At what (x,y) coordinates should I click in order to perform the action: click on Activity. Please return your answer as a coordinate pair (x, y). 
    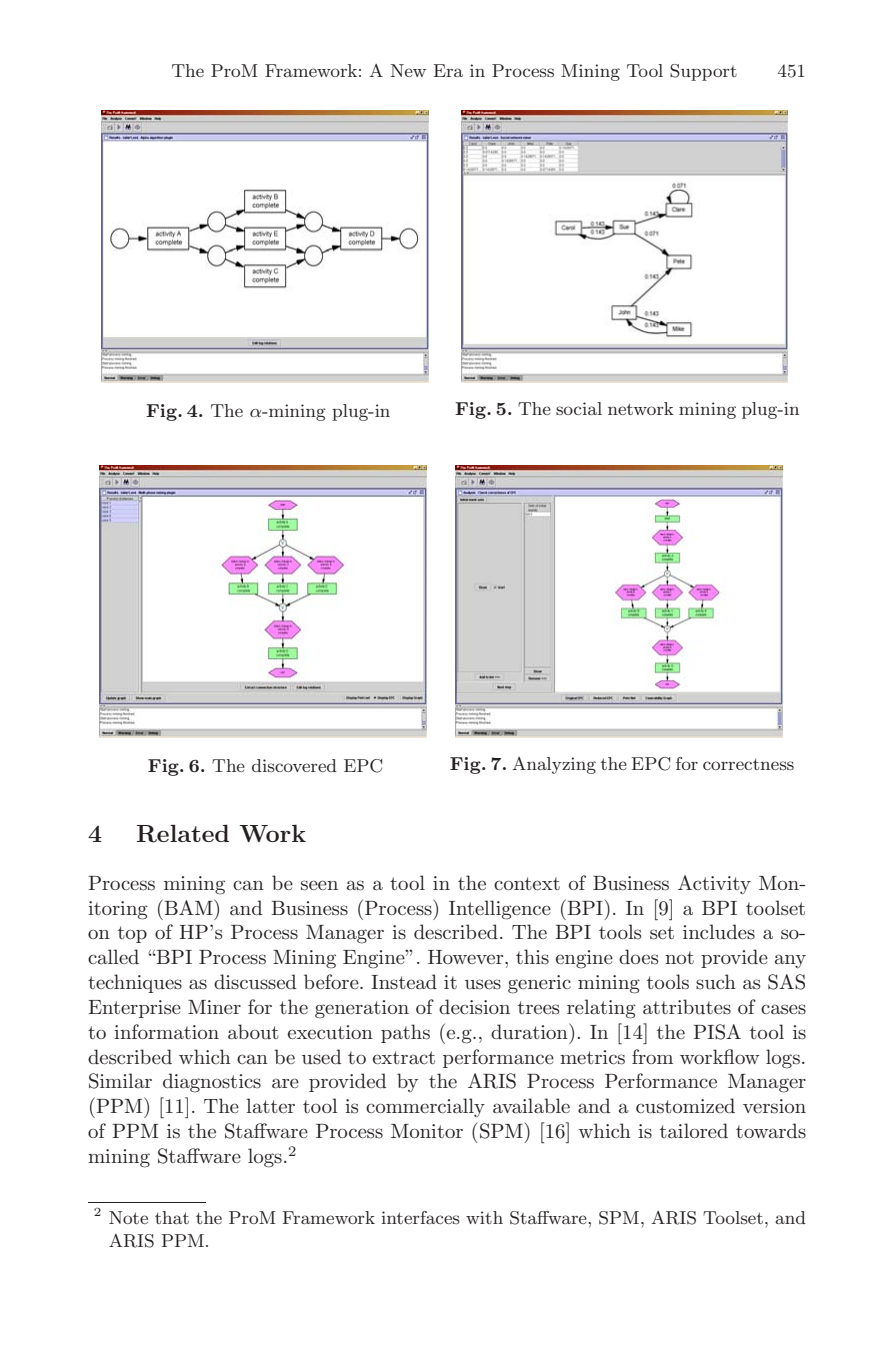
    Looking at the image, I should click on (714, 884).
